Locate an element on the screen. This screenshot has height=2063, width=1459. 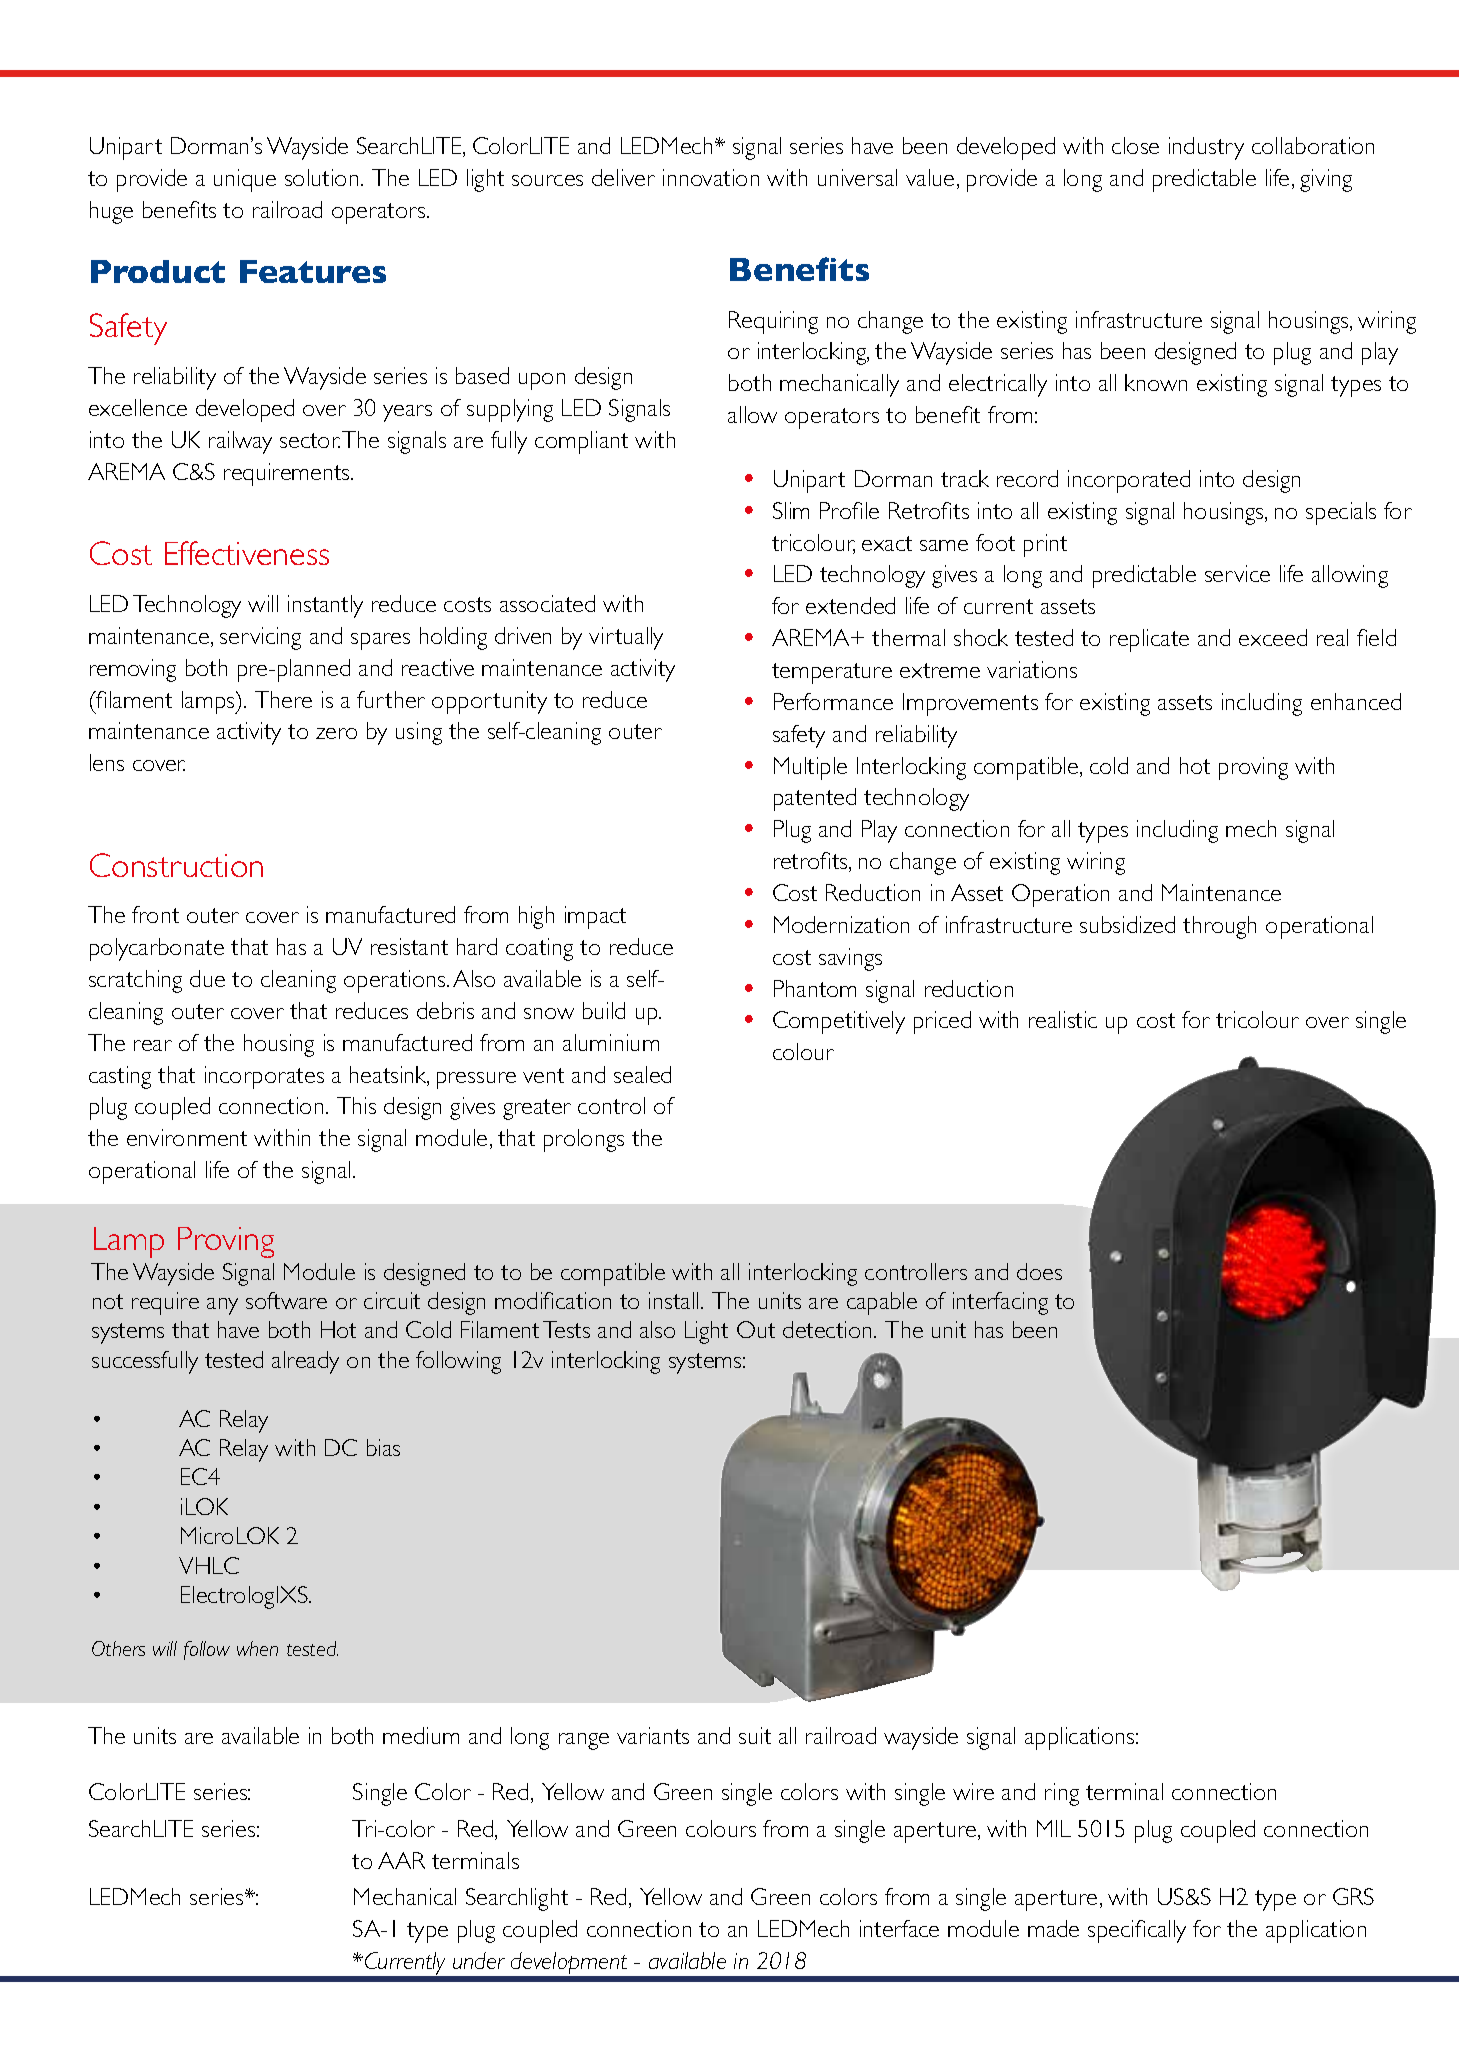
interface is located at coordinates (899, 1928).
